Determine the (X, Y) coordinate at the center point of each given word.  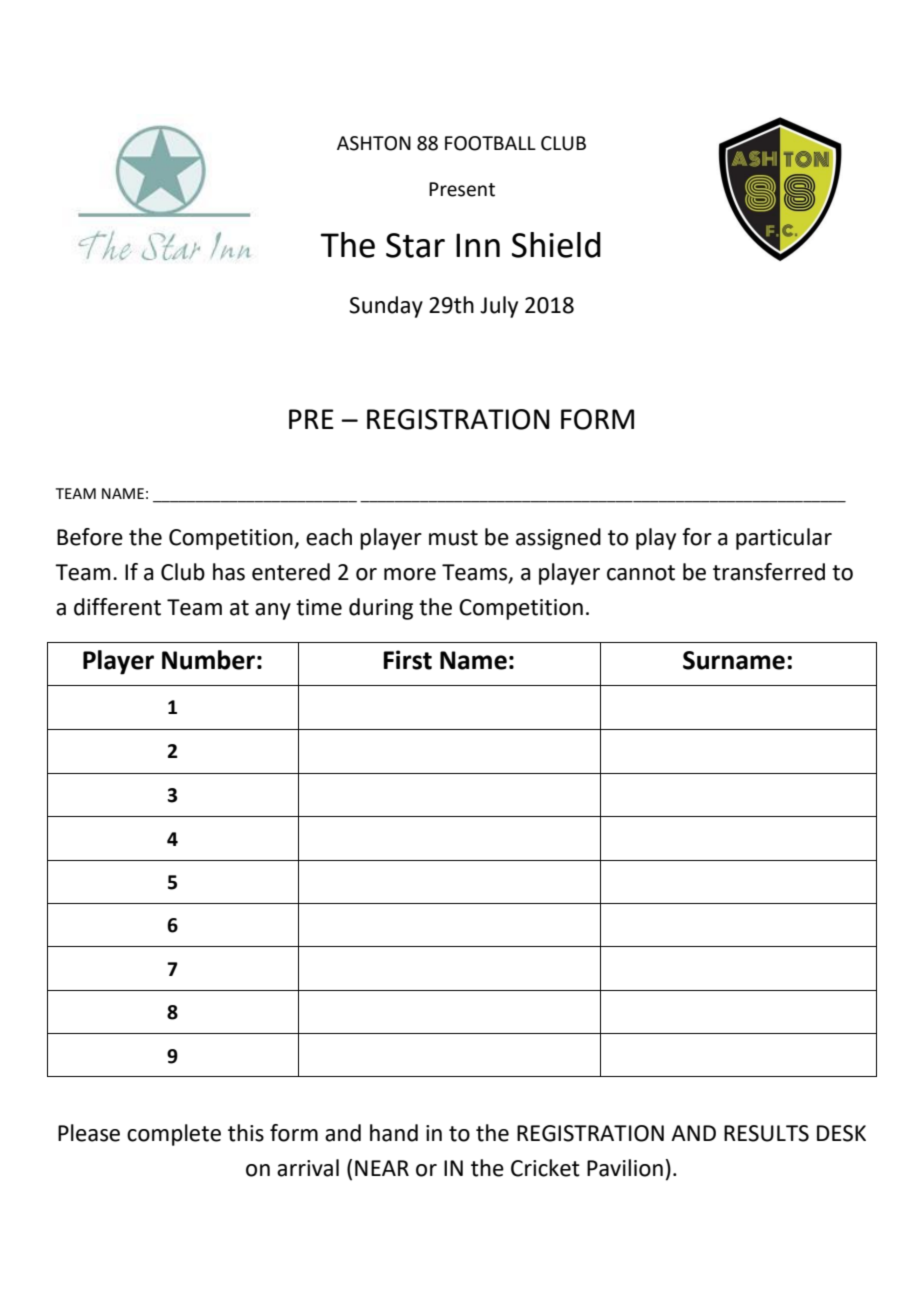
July (499, 307)
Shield (556, 245)
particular (784, 539)
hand (394, 1133)
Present (462, 189)
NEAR (382, 1168)
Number (208, 660)
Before (90, 537)
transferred (769, 572)
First (407, 660)
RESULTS (766, 1133)
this (246, 1133)
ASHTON (374, 143)
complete (174, 1135)
